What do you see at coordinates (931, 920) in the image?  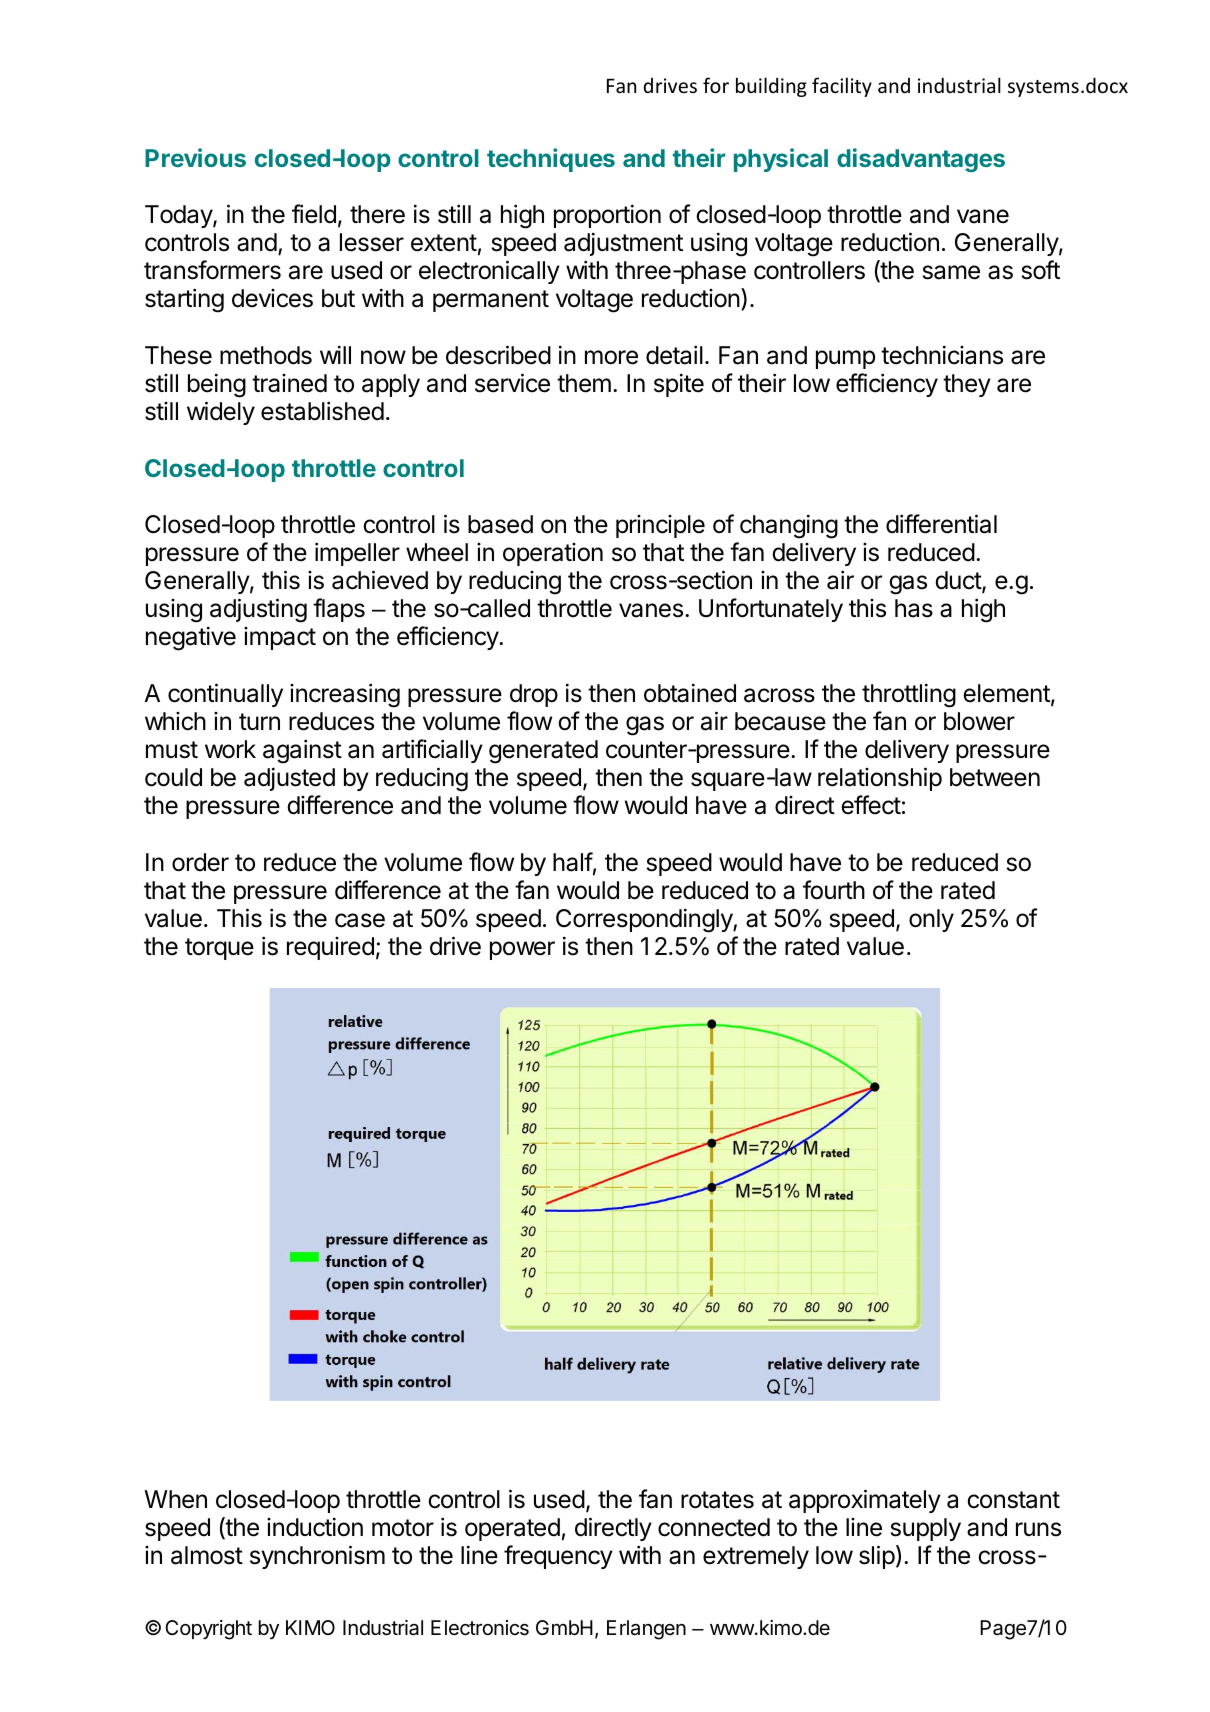 I see `only` at bounding box center [931, 920].
